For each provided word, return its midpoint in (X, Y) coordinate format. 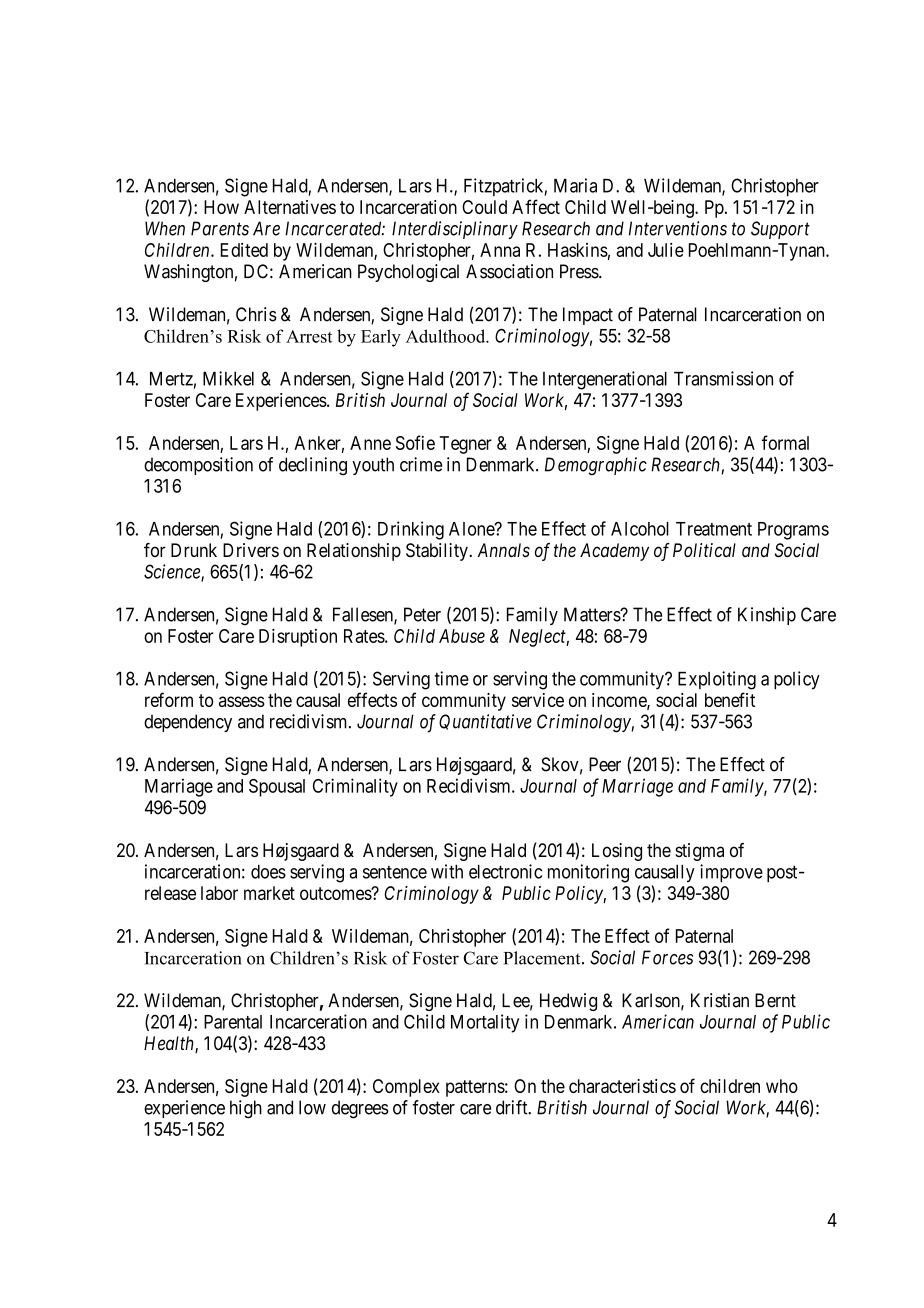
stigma (699, 852)
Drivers (251, 550)
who (782, 1086)
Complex (406, 1088)
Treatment (714, 529)
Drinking (411, 530)
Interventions (678, 228)
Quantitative (485, 722)
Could (484, 207)
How (221, 207)
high (246, 1109)
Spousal (277, 788)
